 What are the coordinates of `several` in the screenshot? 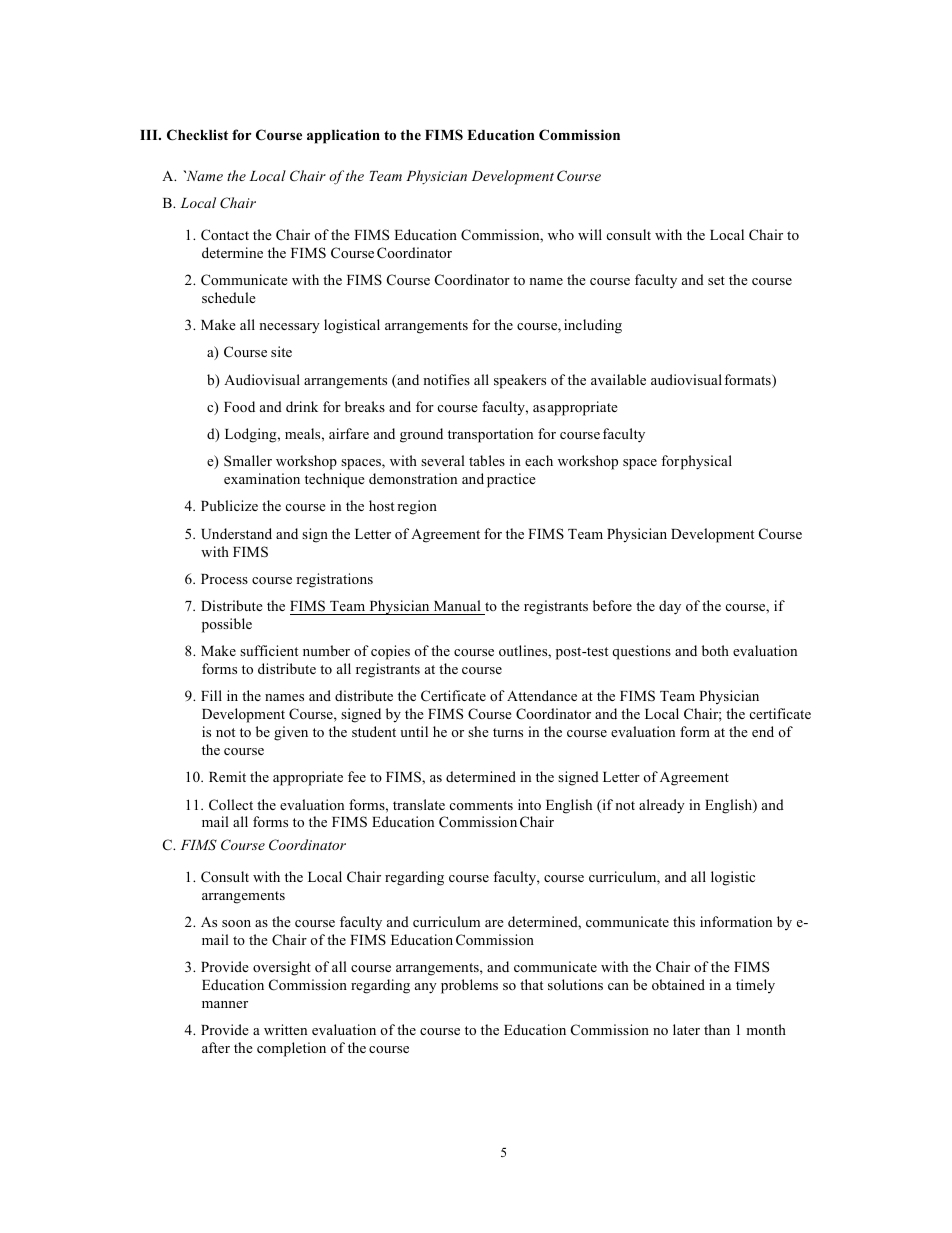 It's located at (443, 460).
